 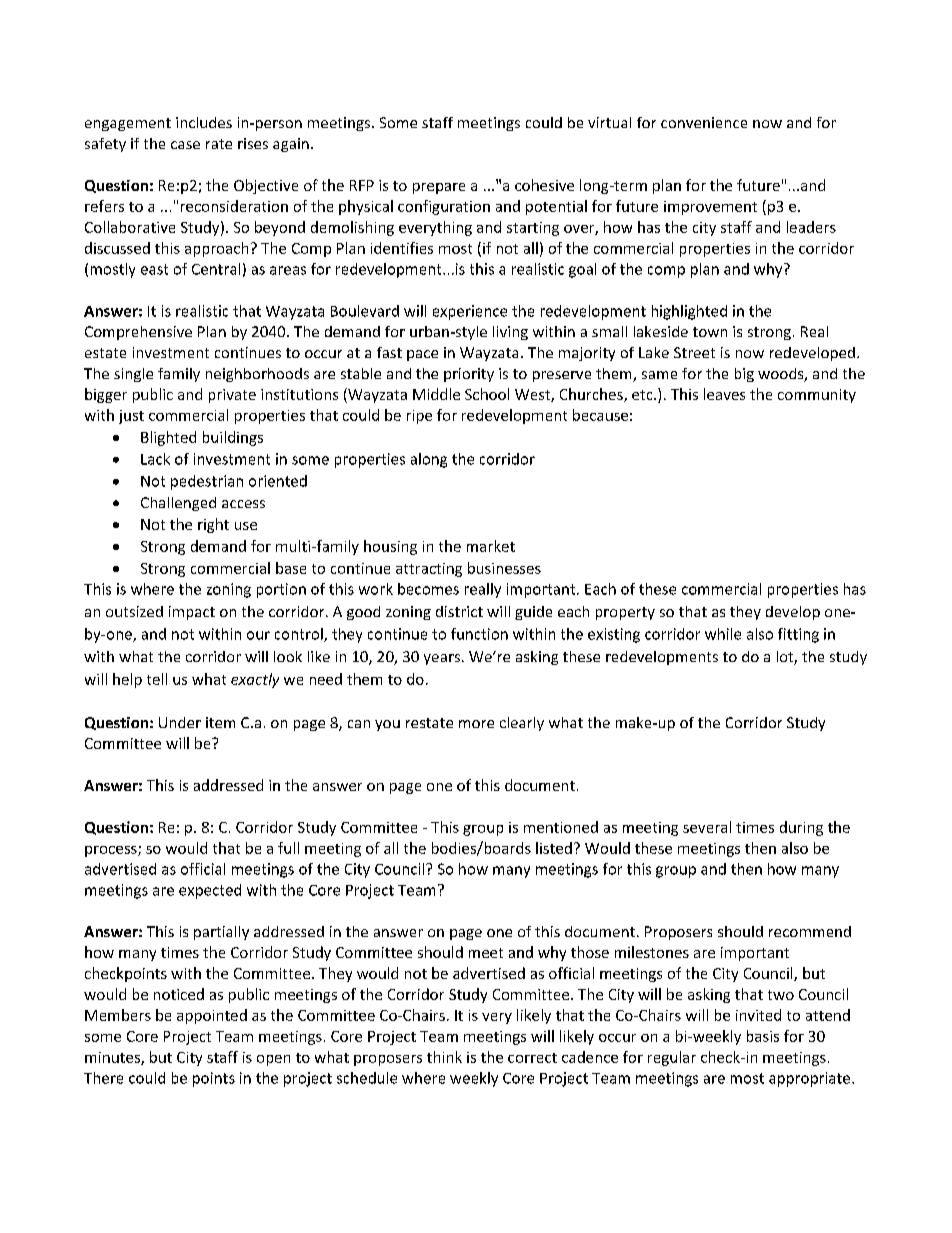 I want to click on convenience, so click(x=704, y=122).
